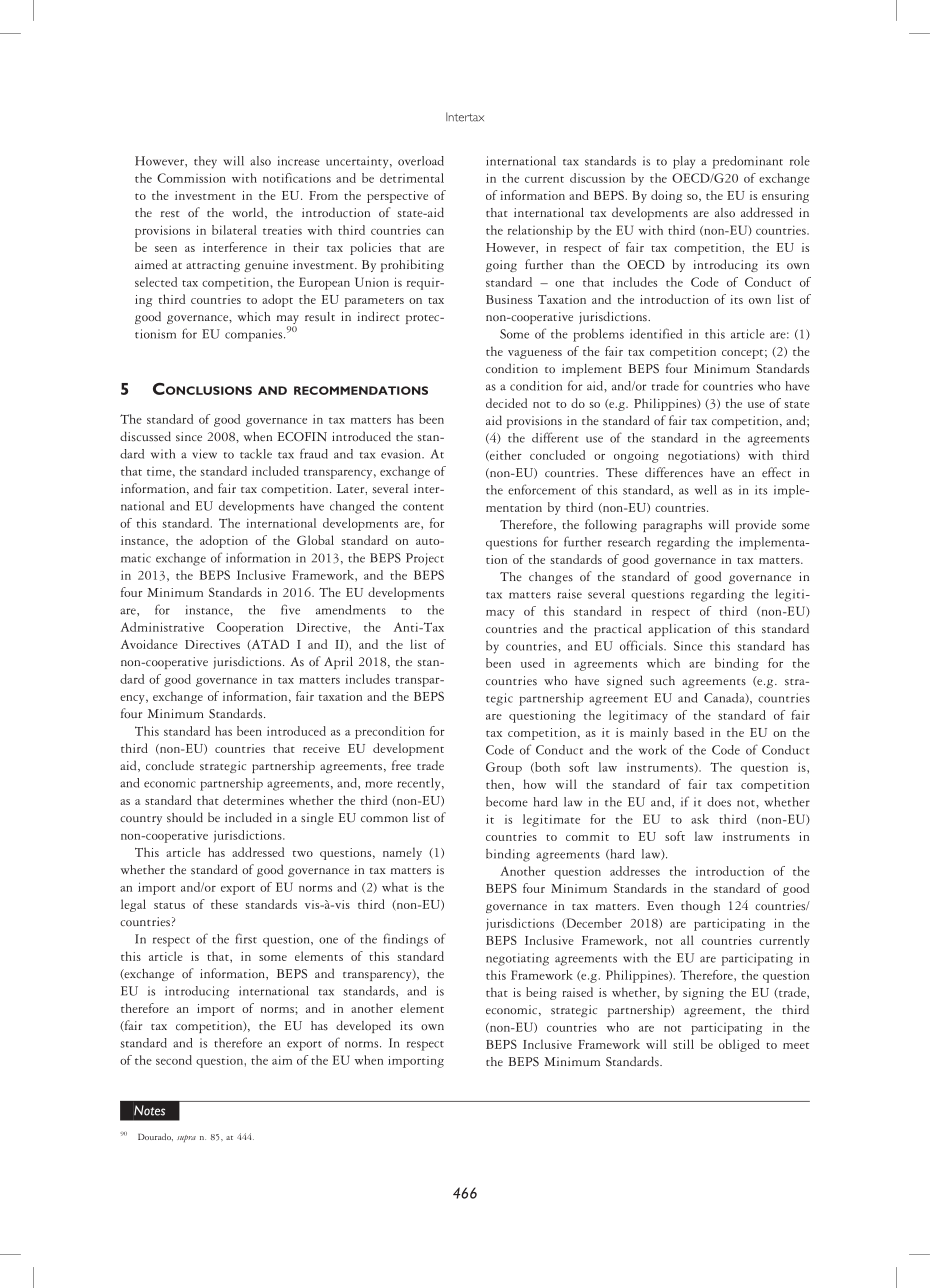 This page has height=1288, width=930. I want to click on detrimental, so click(412, 178).
